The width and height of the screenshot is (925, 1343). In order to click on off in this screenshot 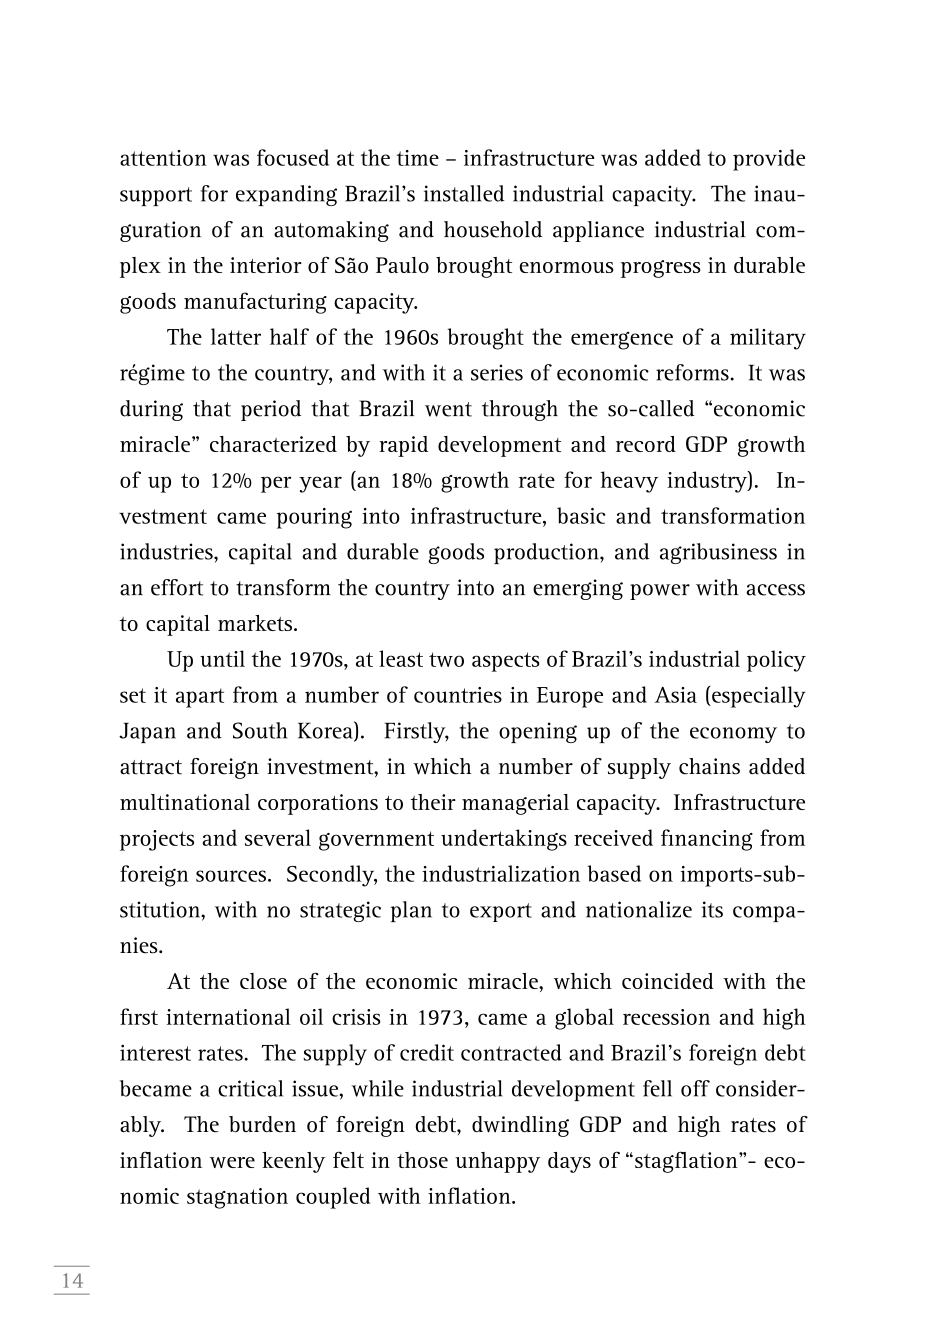, I will do `click(695, 1088)`.
